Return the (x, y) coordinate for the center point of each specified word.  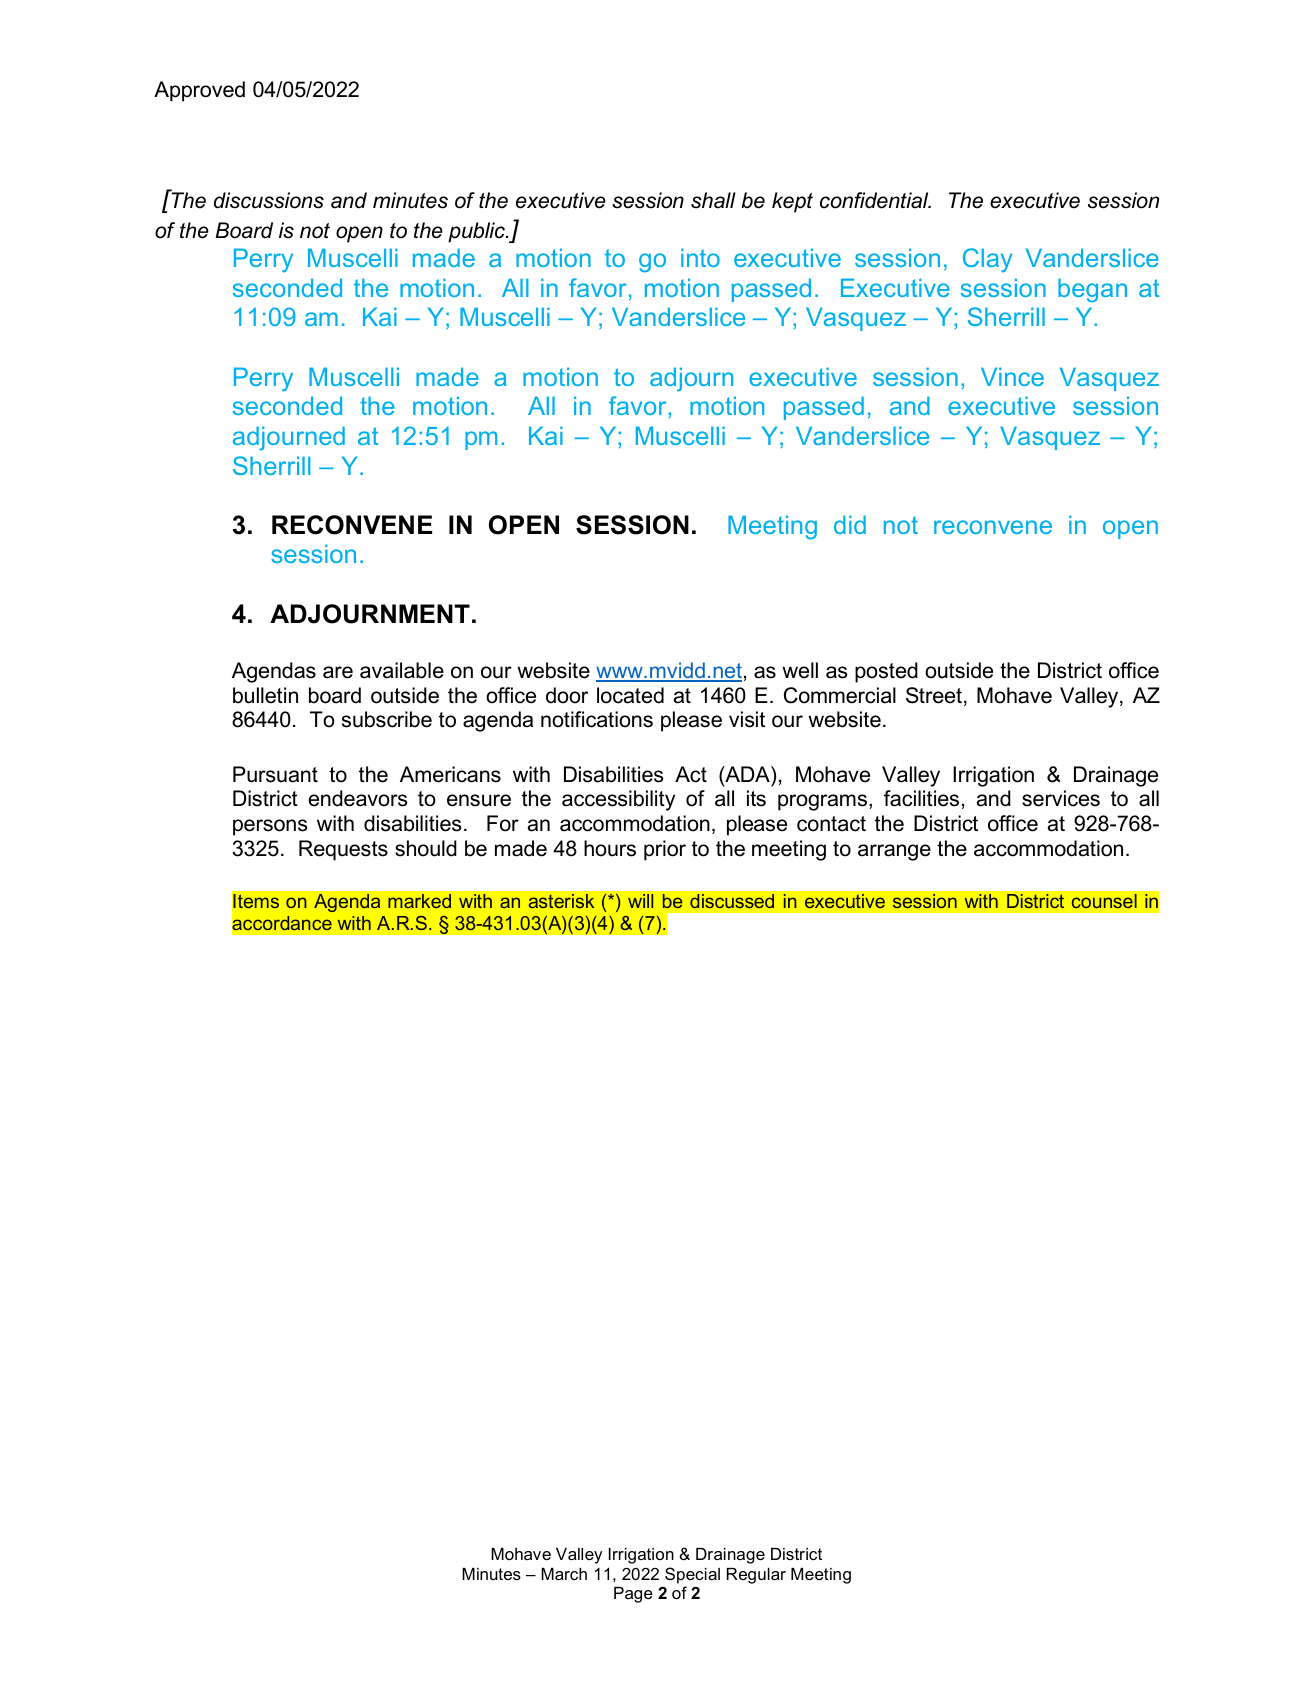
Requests (343, 850)
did (850, 524)
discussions (269, 200)
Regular (756, 1576)
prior (665, 850)
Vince (1012, 376)
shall (713, 200)
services (1061, 798)
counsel (1104, 901)
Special (692, 1575)
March (564, 1574)
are (338, 672)
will (640, 901)
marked (419, 901)
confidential (875, 200)
